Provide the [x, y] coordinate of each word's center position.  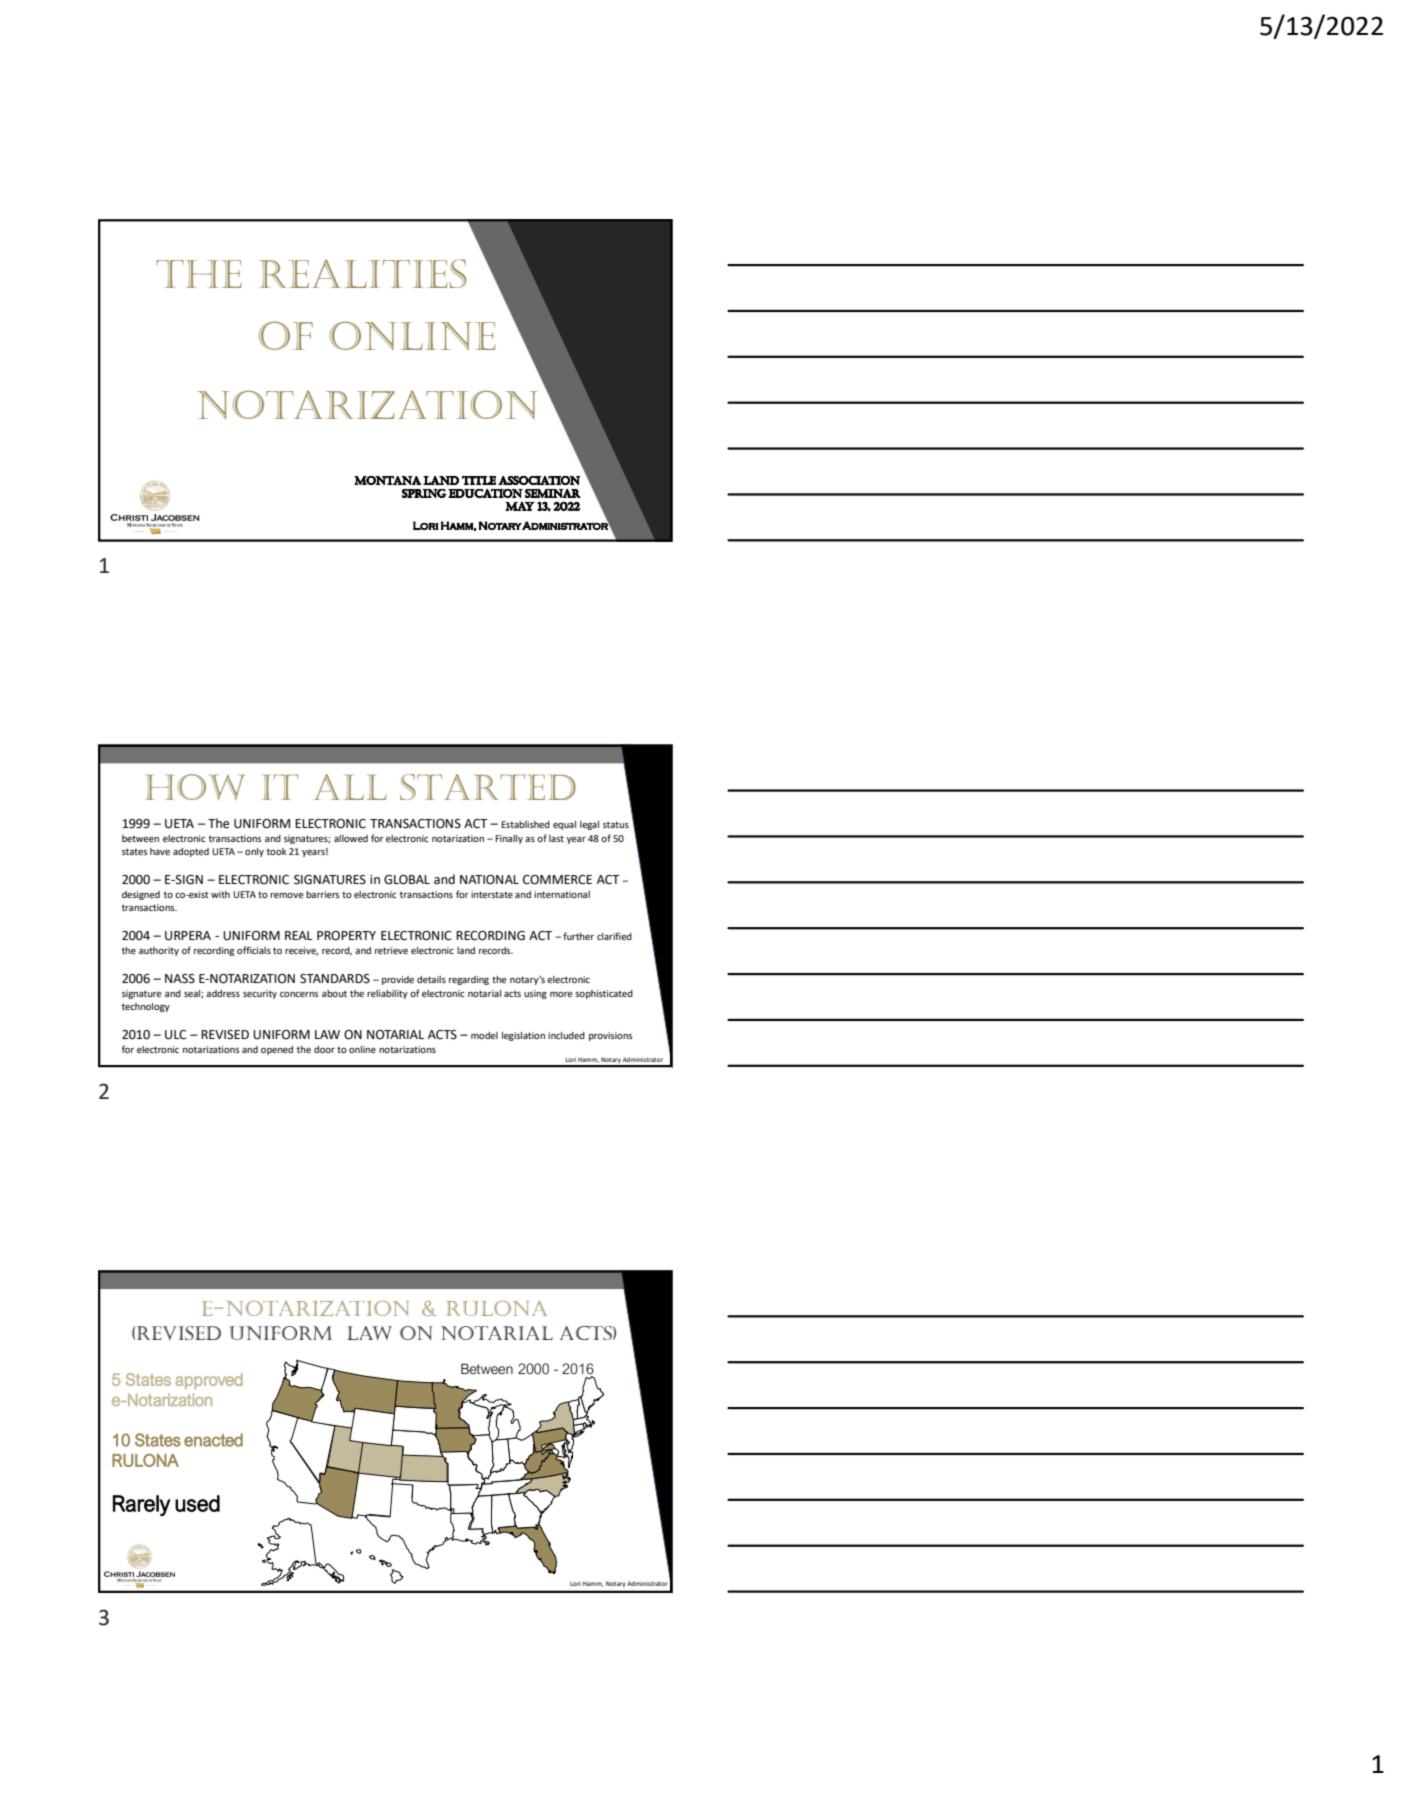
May [520, 506]
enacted [213, 1440]
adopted [191, 852]
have [160, 851]
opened [277, 1050]
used [197, 1503]
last [556, 838]
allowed [351, 838]
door [324, 1049]
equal [564, 825]
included [566, 1035]
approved [209, 1381]
